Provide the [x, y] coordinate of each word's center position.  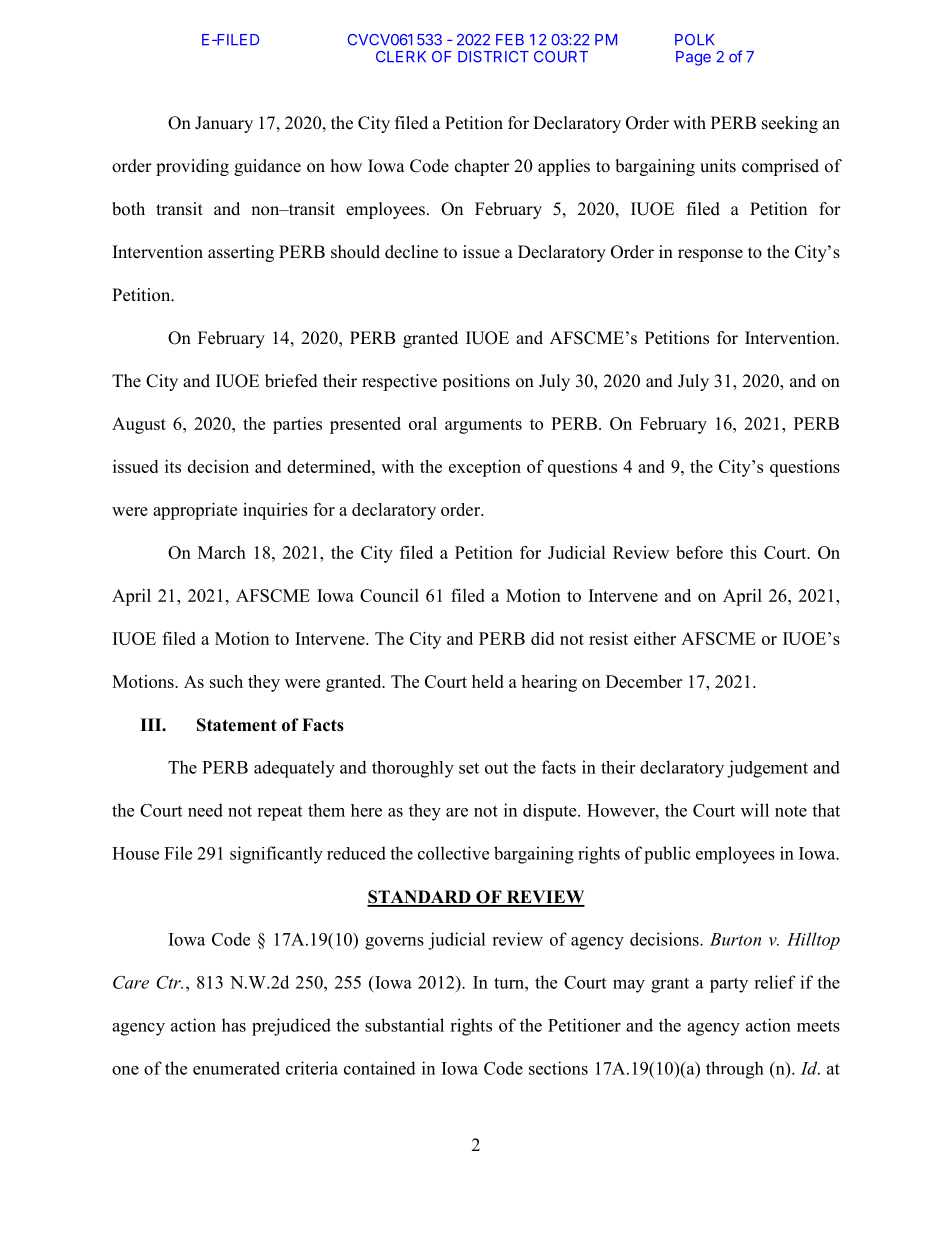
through [735, 1070]
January [224, 124]
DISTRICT [493, 57]
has [234, 1025]
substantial [404, 1025]
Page [693, 58]
